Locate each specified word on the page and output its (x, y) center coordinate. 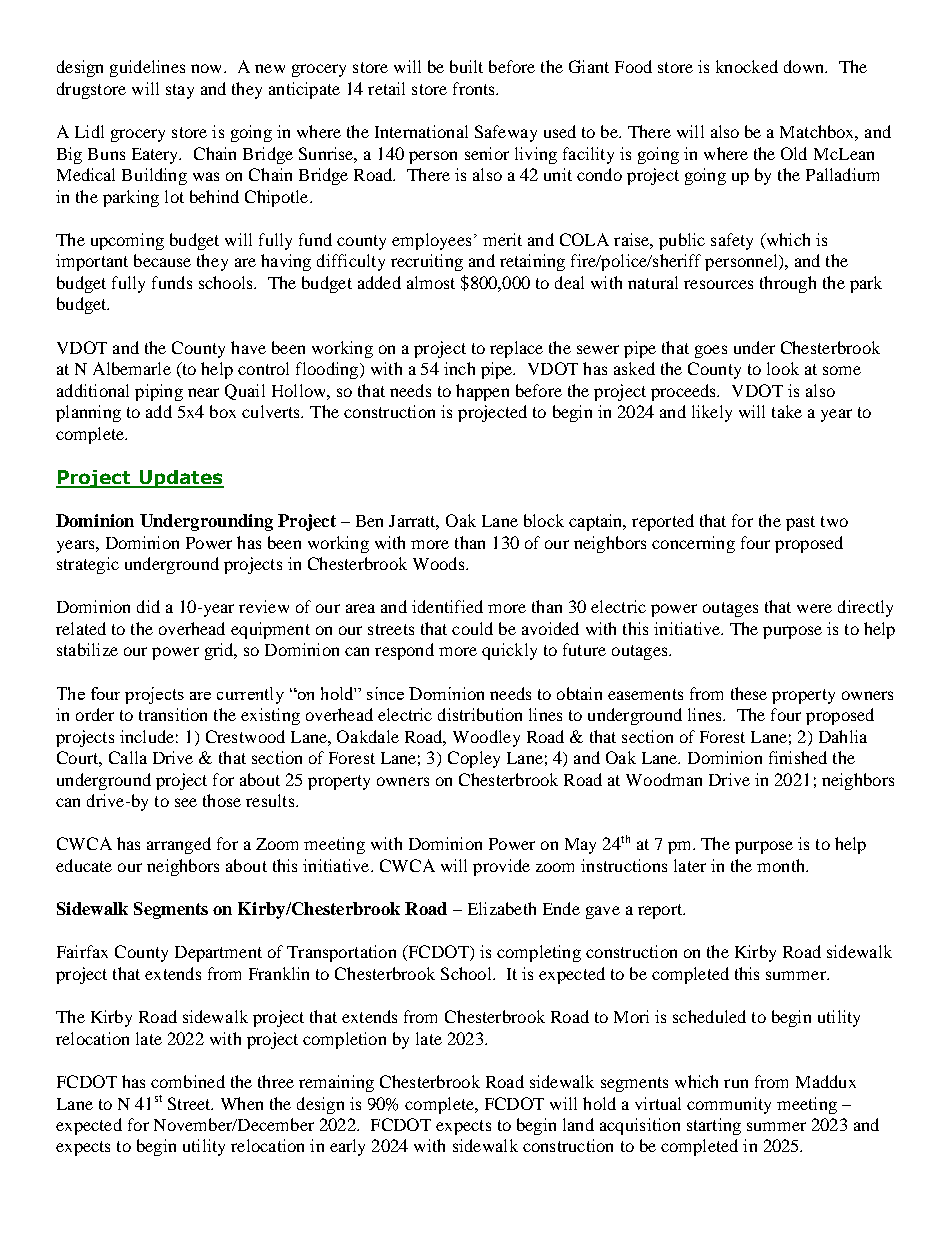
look (783, 368)
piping (159, 392)
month (782, 865)
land (578, 1124)
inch (459, 368)
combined (188, 1081)
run (736, 1083)
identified (447, 606)
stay (180, 91)
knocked (747, 66)
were (814, 608)
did (148, 606)
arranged (179, 845)
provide (501, 867)
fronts (475, 88)
